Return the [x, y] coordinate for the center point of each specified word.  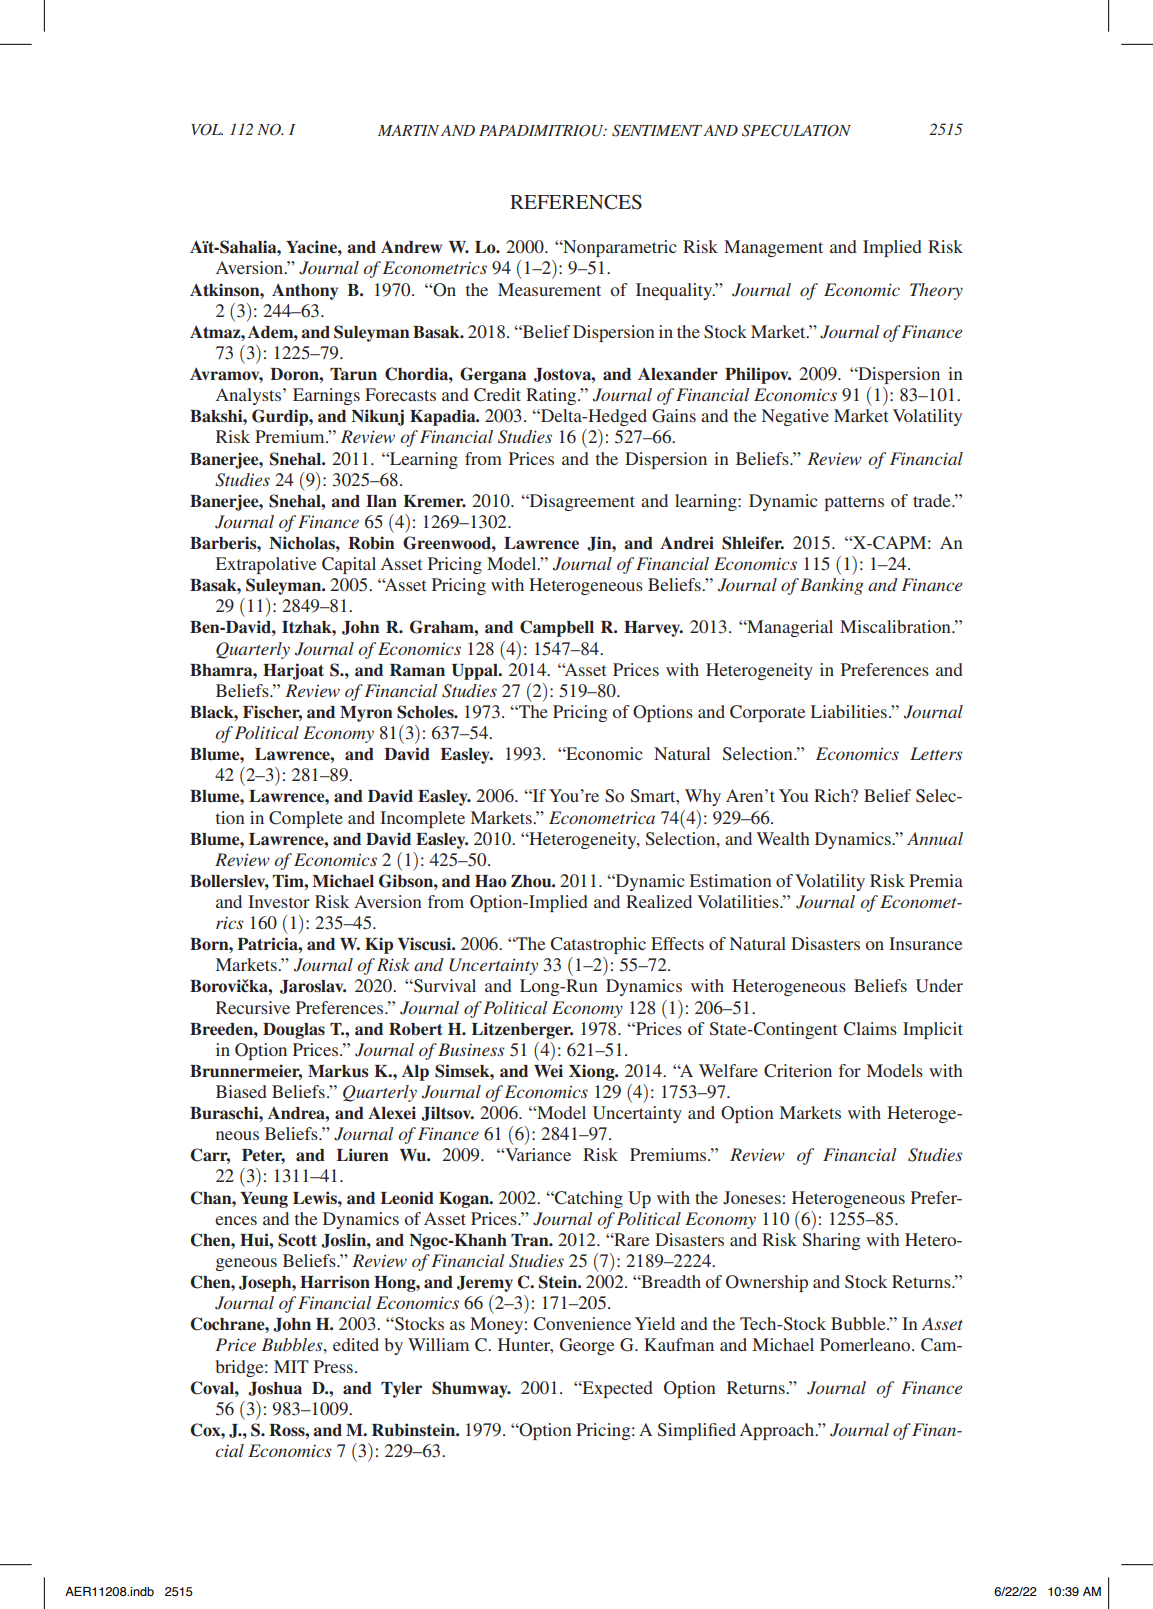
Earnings [326, 396]
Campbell [557, 628]
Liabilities [849, 711]
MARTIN [408, 130]
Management [773, 248]
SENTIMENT [657, 130]
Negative [795, 417]
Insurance [926, 943]
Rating [552, 396]
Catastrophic [598, 945]
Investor [279, 901]
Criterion [798, 1071]
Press [333, 1366]
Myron [366, 714]
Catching [588, 1199]
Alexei [392, 1113]
